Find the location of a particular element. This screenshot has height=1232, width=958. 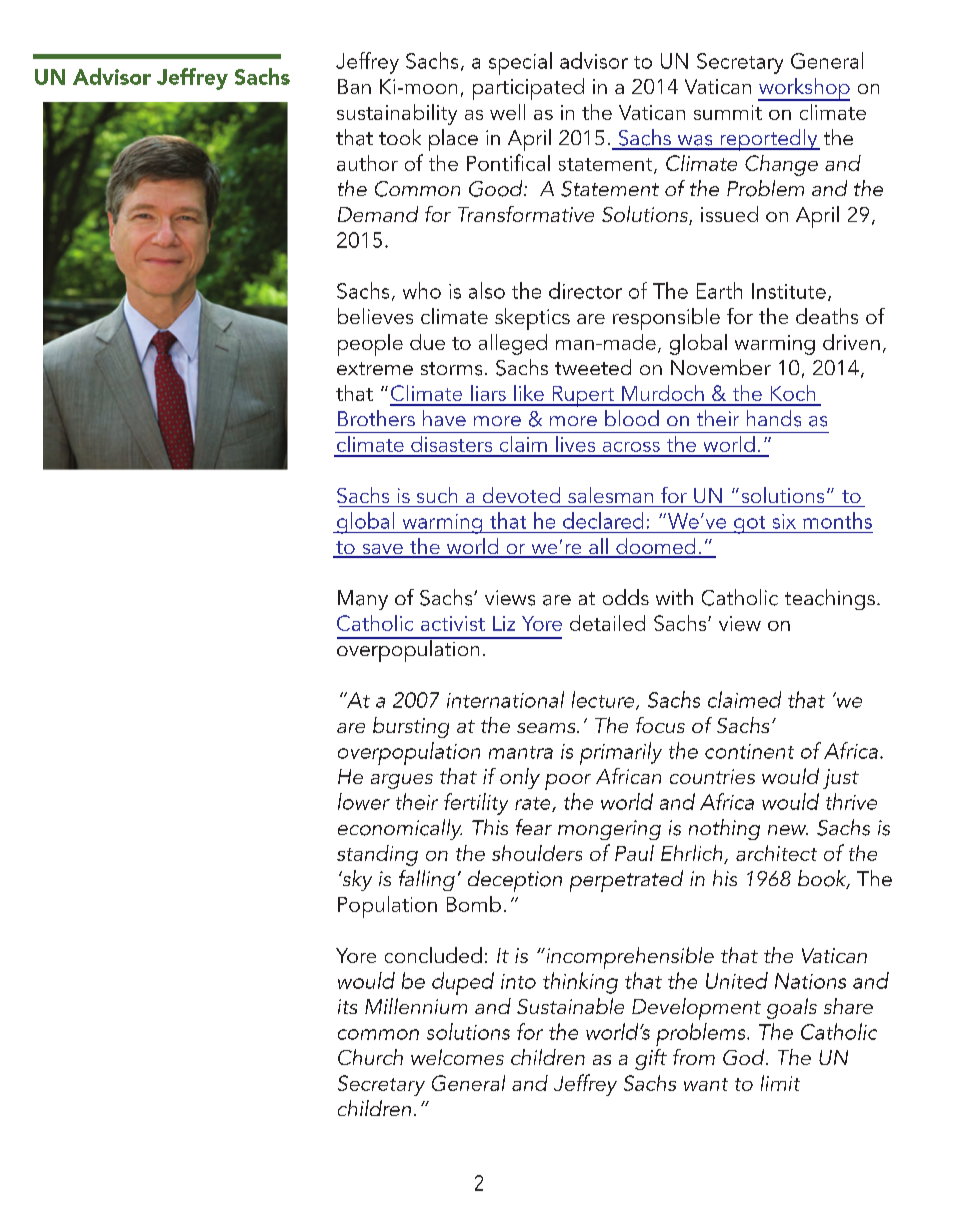

gift is located at coordinates (651, 1059).
